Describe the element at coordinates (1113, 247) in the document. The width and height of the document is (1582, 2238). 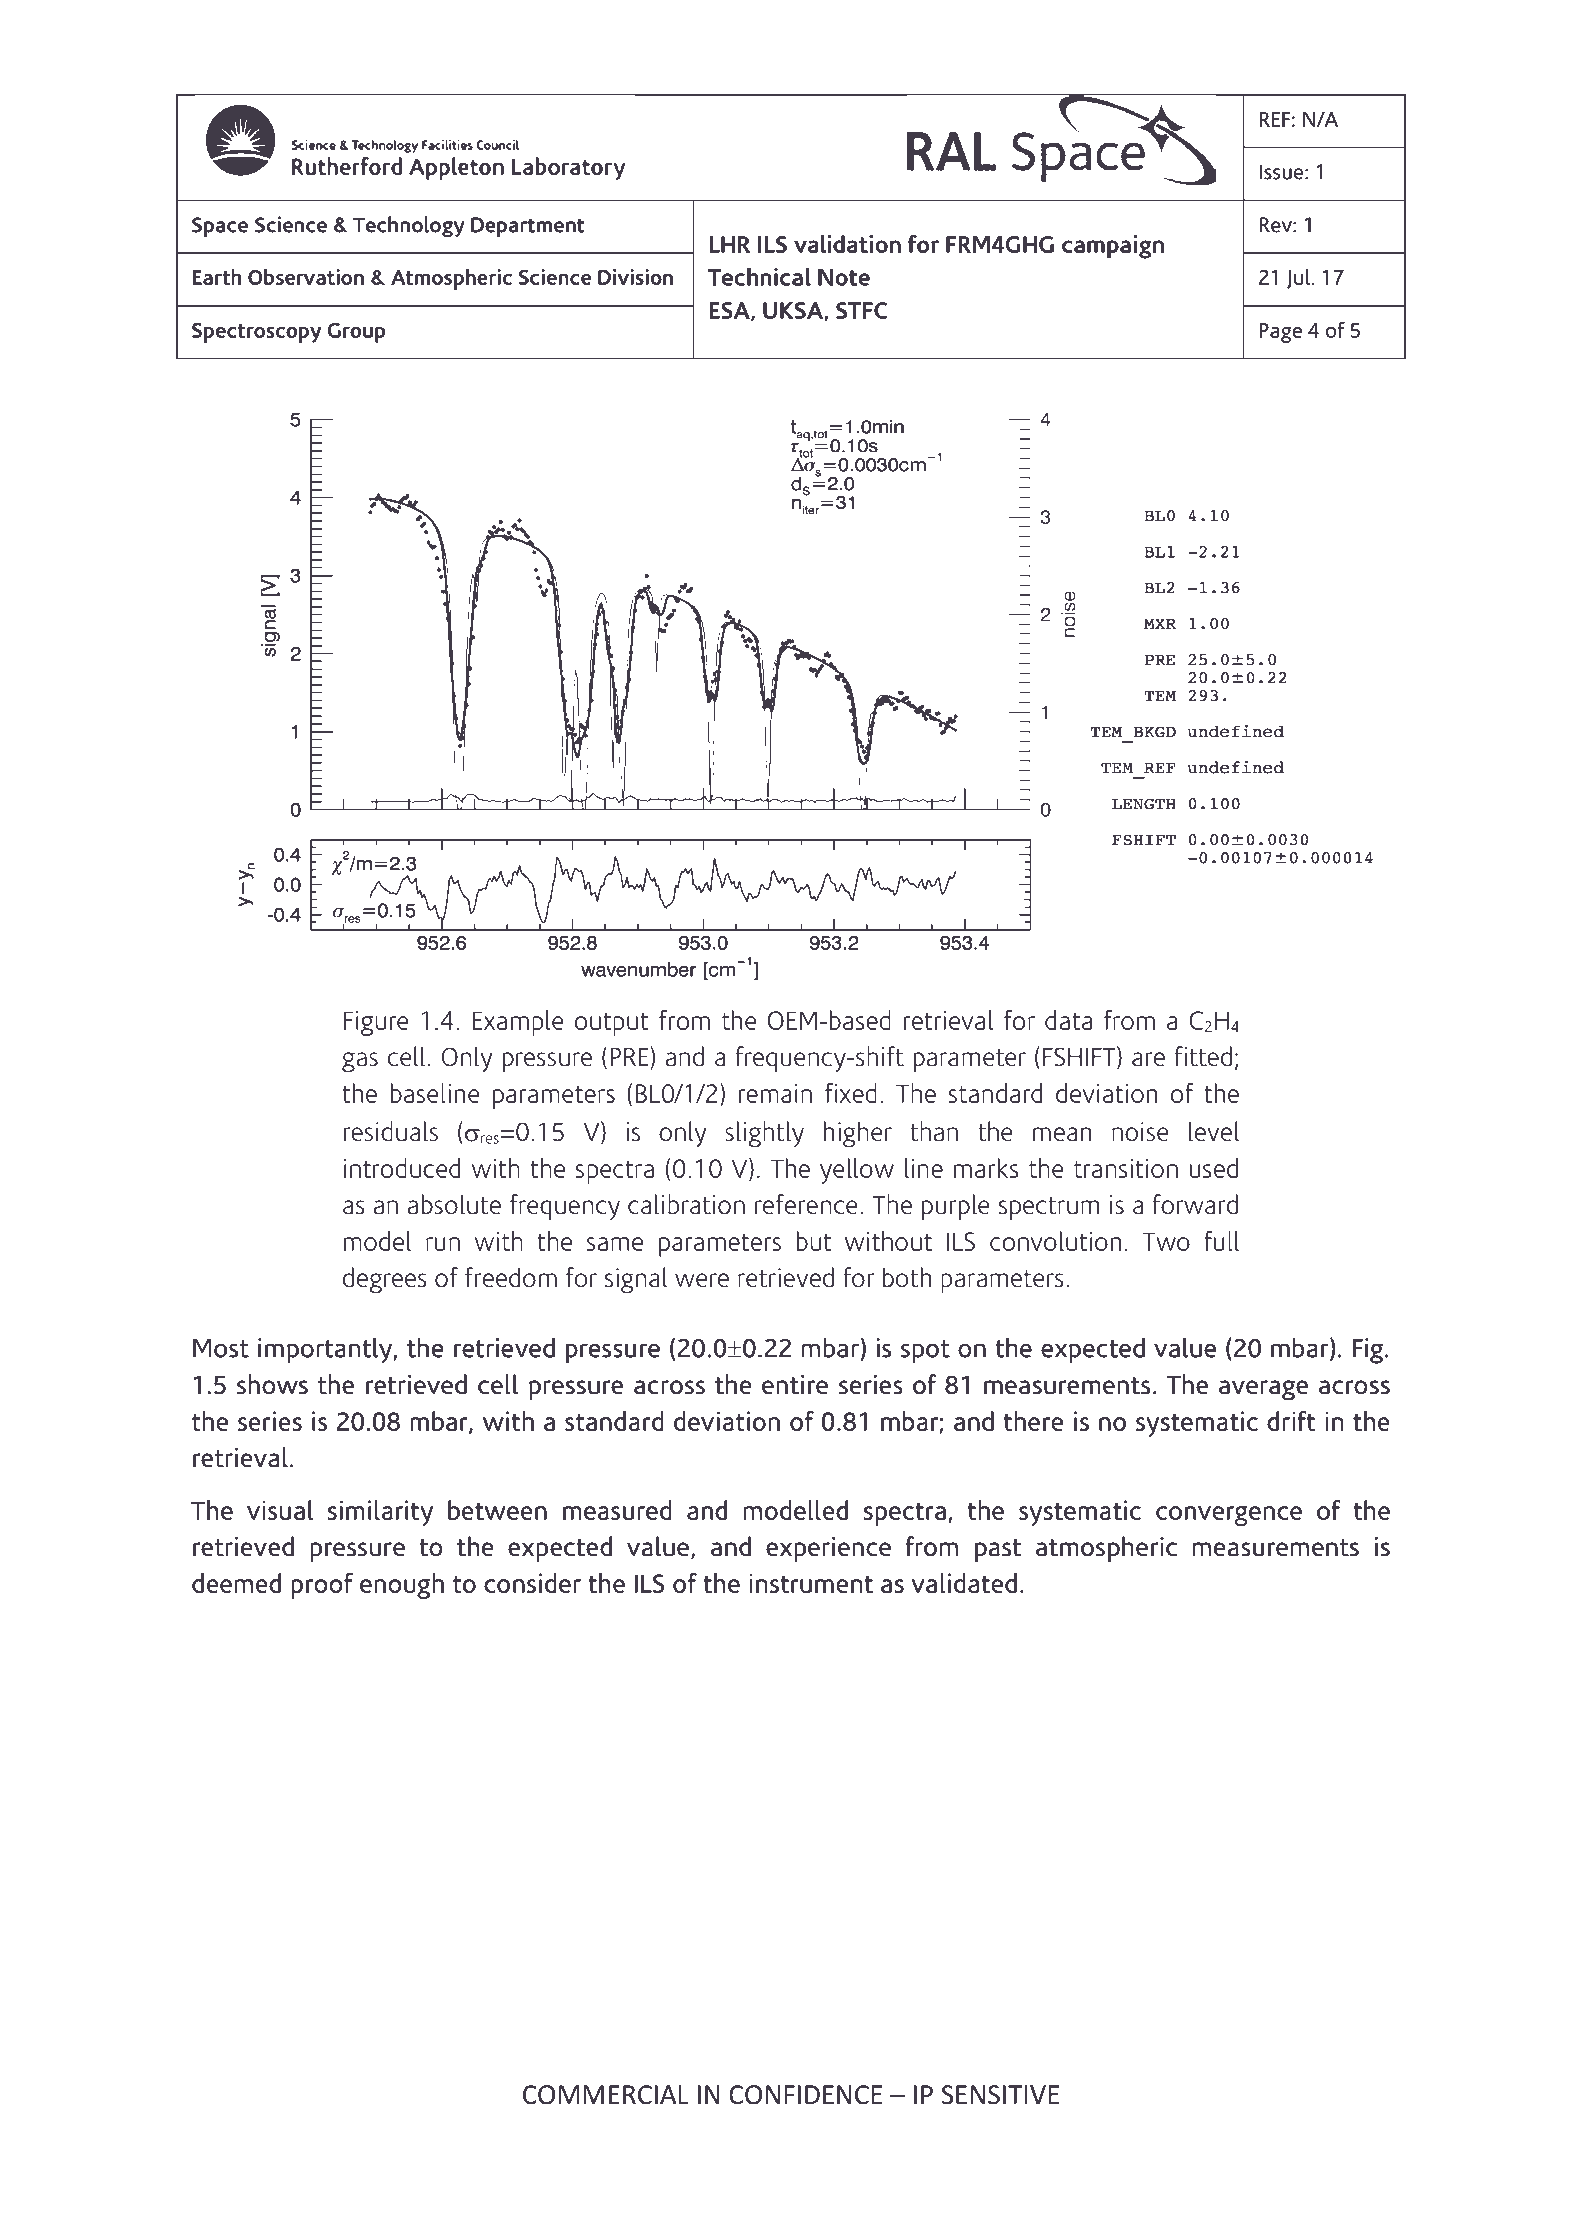
I see `campaign` at that location.
